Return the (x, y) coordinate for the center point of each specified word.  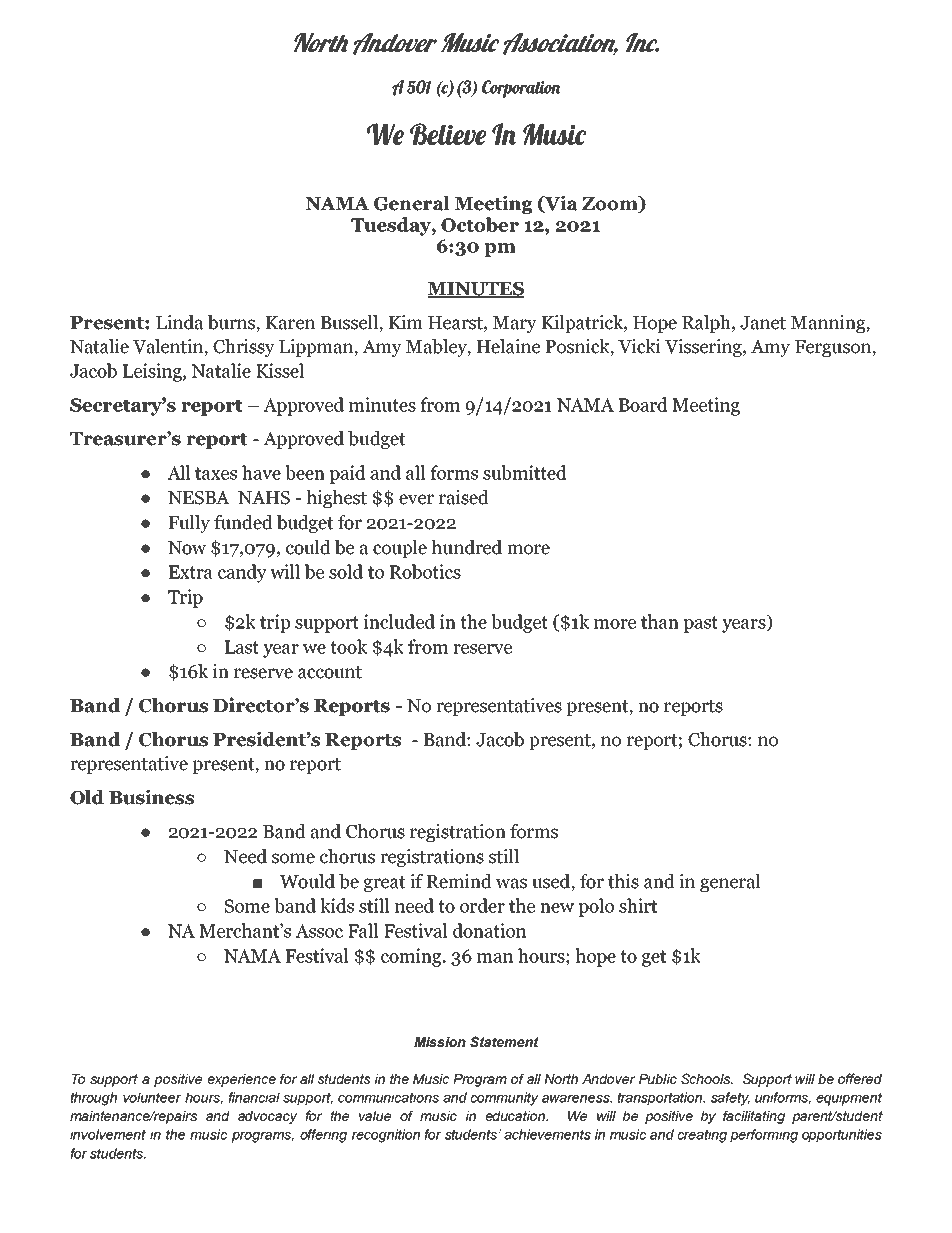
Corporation (521, 89)
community (505, 1099)
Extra (191, 572)
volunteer (152, 1097)
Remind (459, 881)
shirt (638, 905)
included (399, 621)
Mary (515, 324)
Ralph (707, 324)
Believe (448, 134)
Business (151, 797)
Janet (763, 323)
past (701, 624)
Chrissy (244, 348)
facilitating (754, 1117)
